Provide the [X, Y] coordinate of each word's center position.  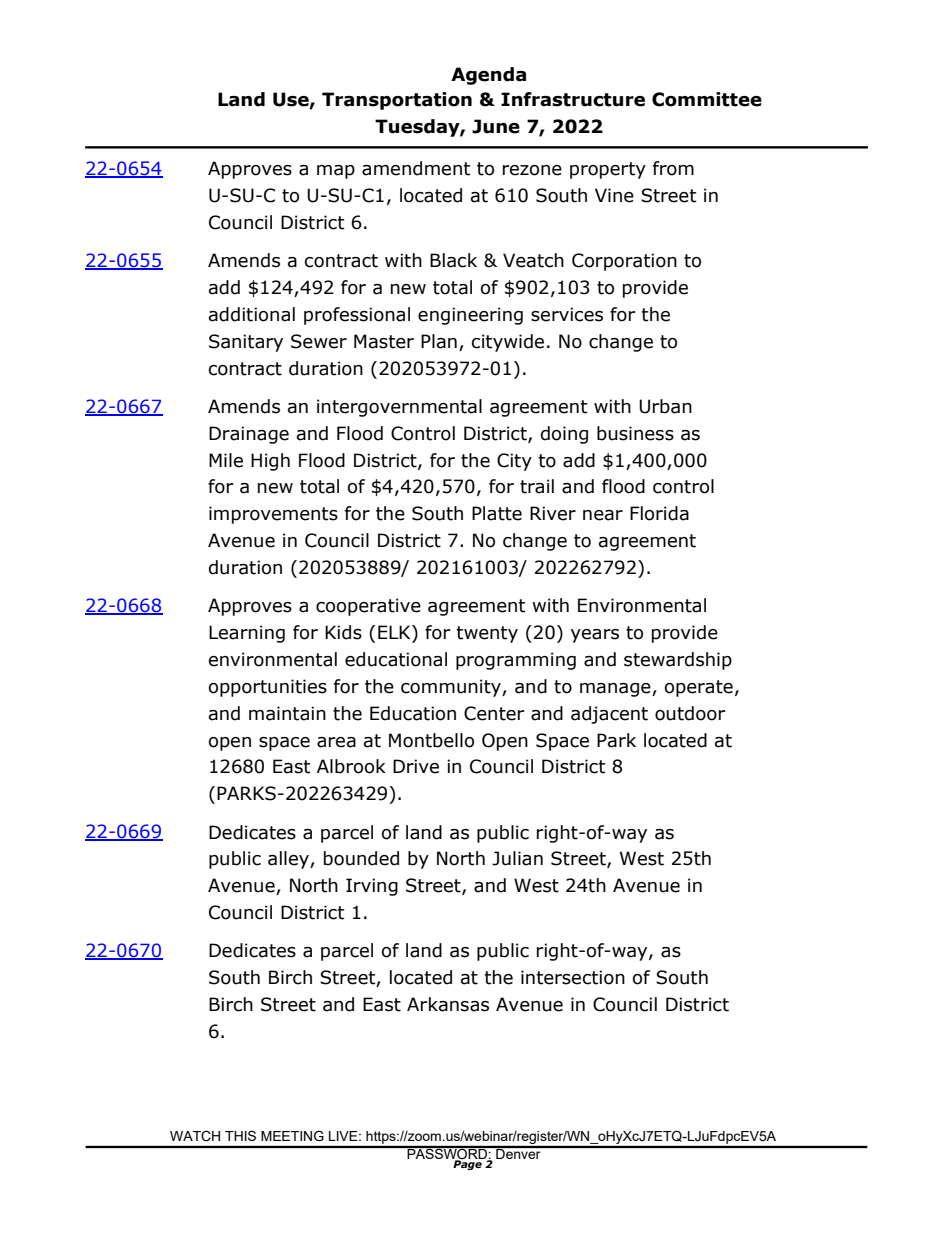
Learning [247, 634]
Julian [517, 858]
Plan [439, 341]
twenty [487, 634]
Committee [707, 99]
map [336, 172]
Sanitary [246, 343]
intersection [573, 977]
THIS [240, 1135]
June [496, 126]
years [595, 636]
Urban [665, 406]
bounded [361, 858]
